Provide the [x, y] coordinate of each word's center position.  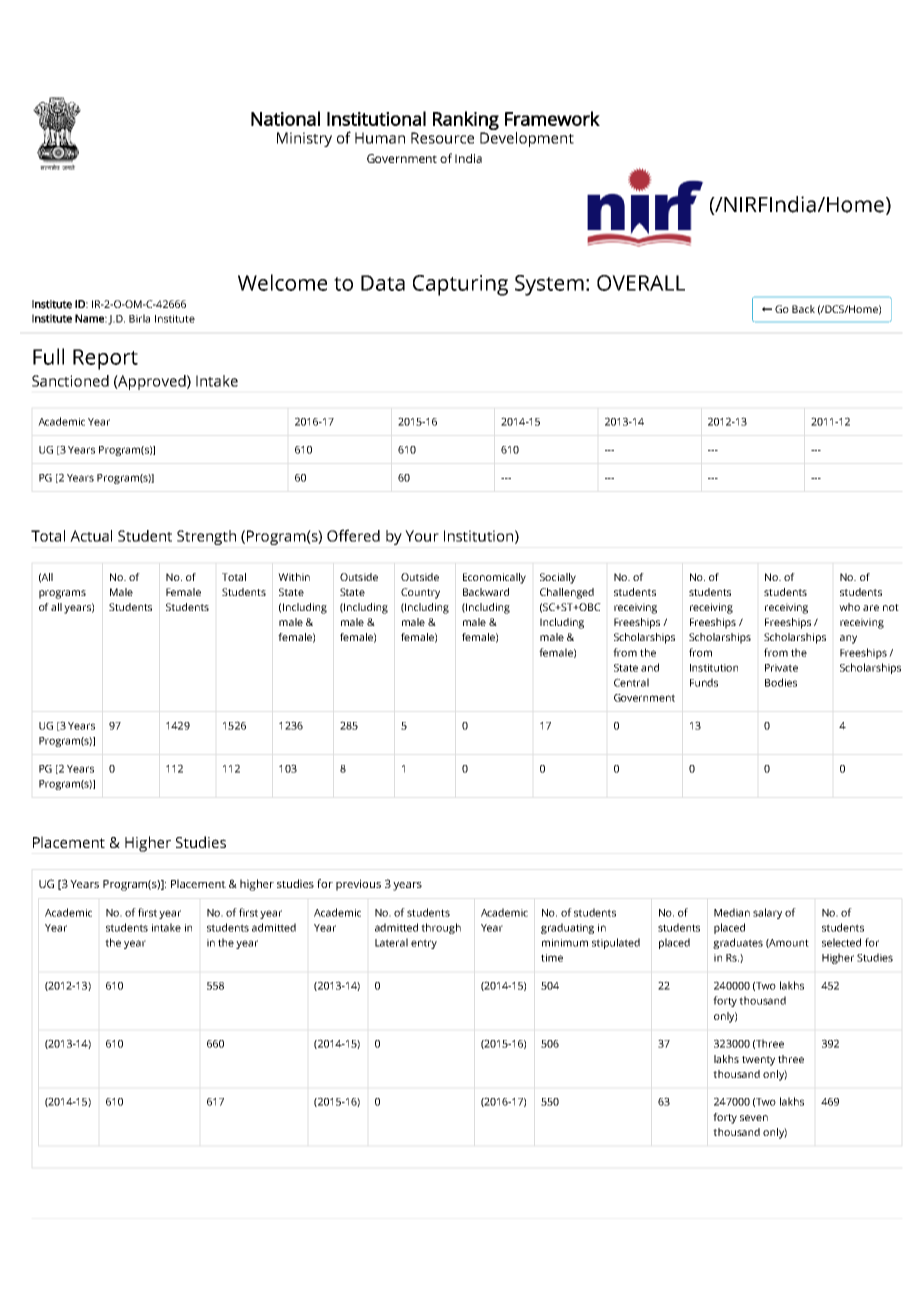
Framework [552, 118]
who [849, 607]
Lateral [391, 942]
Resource [442, 138]
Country [420, 593]
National [285, 118]
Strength [206, 537]
